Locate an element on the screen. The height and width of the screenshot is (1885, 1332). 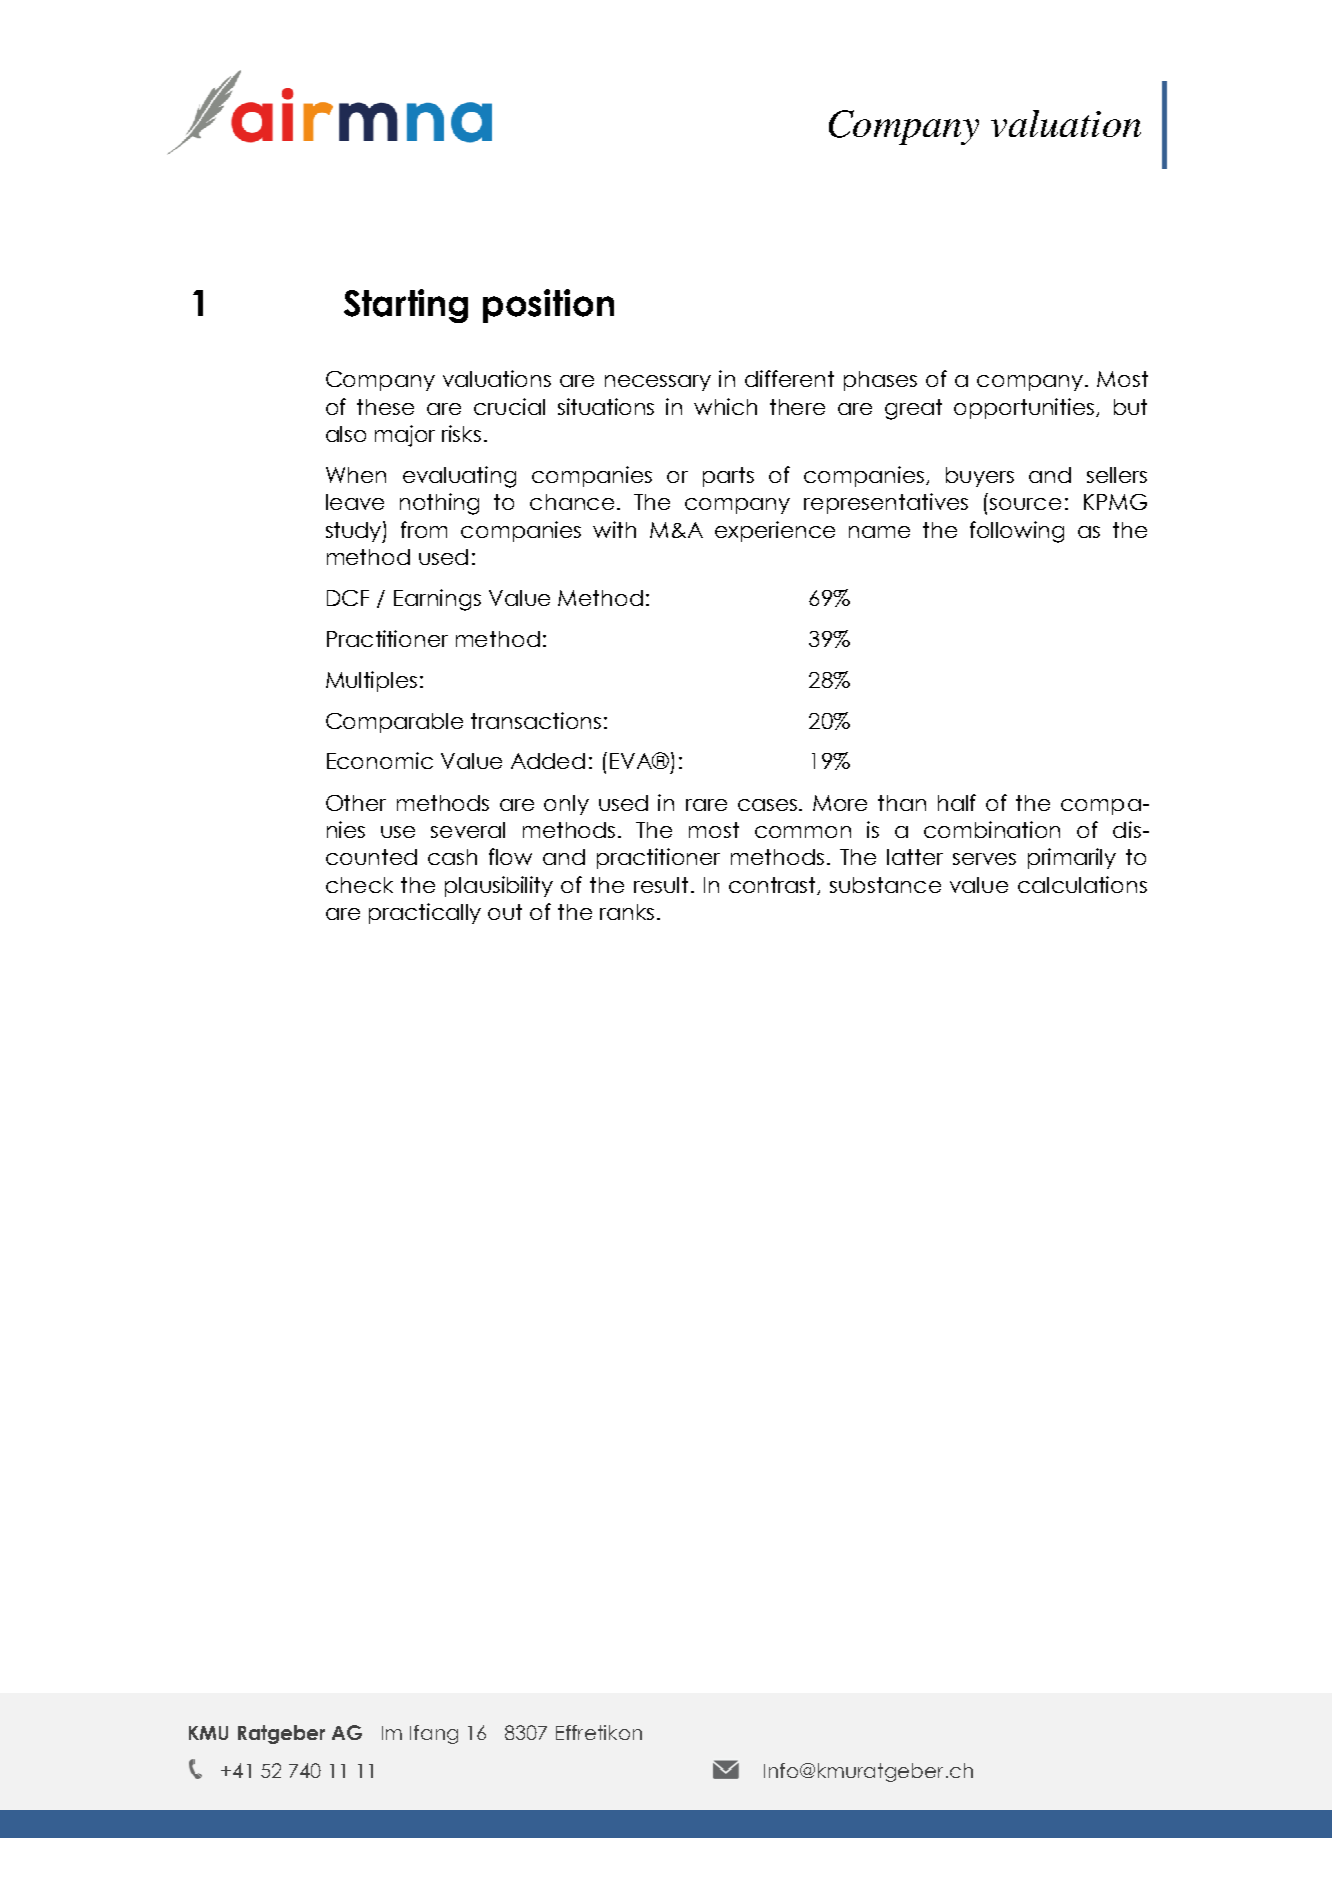
practically is located at coordinates (425, 913).
